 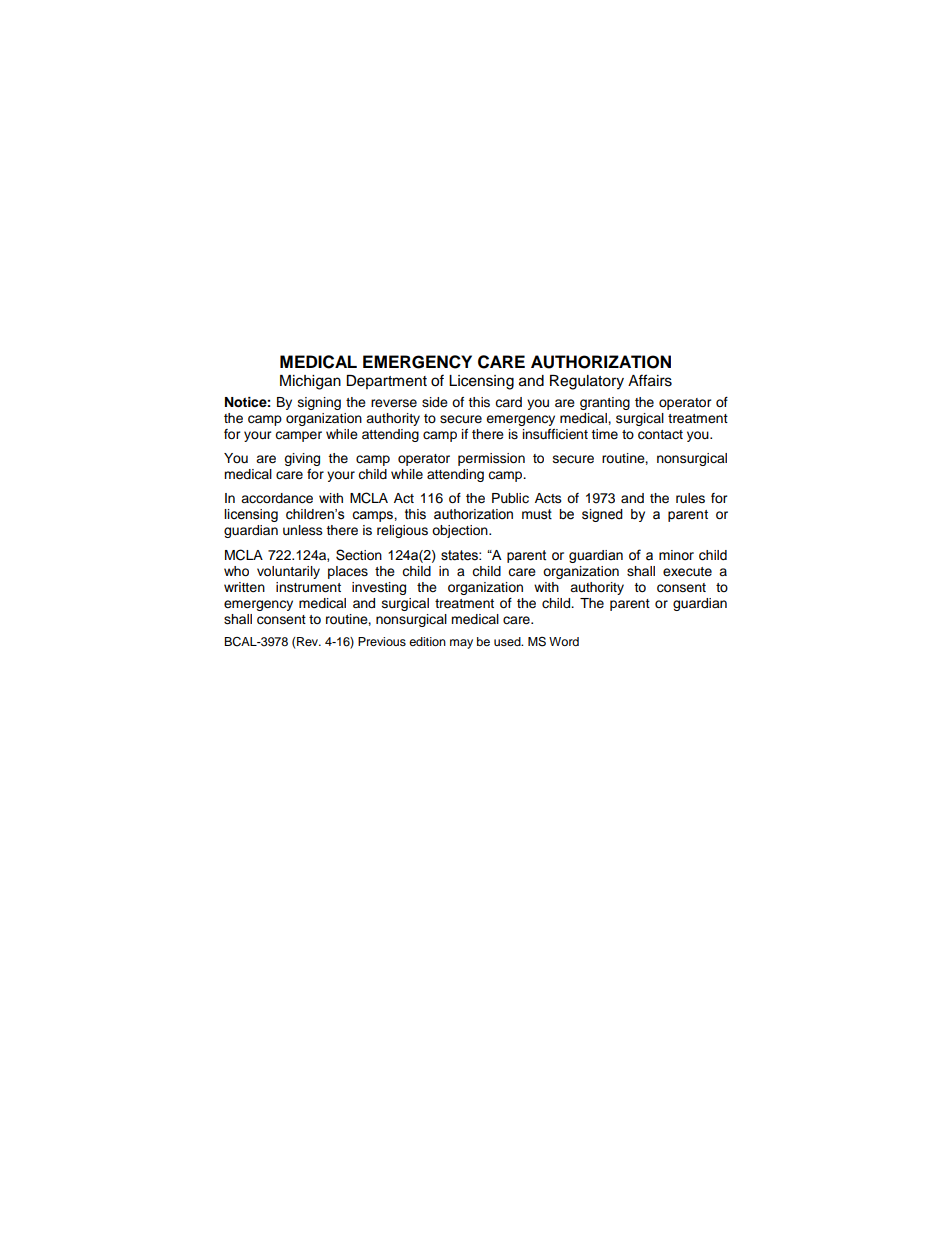 I want to click on Affairs, so click(x=650, y=380).
